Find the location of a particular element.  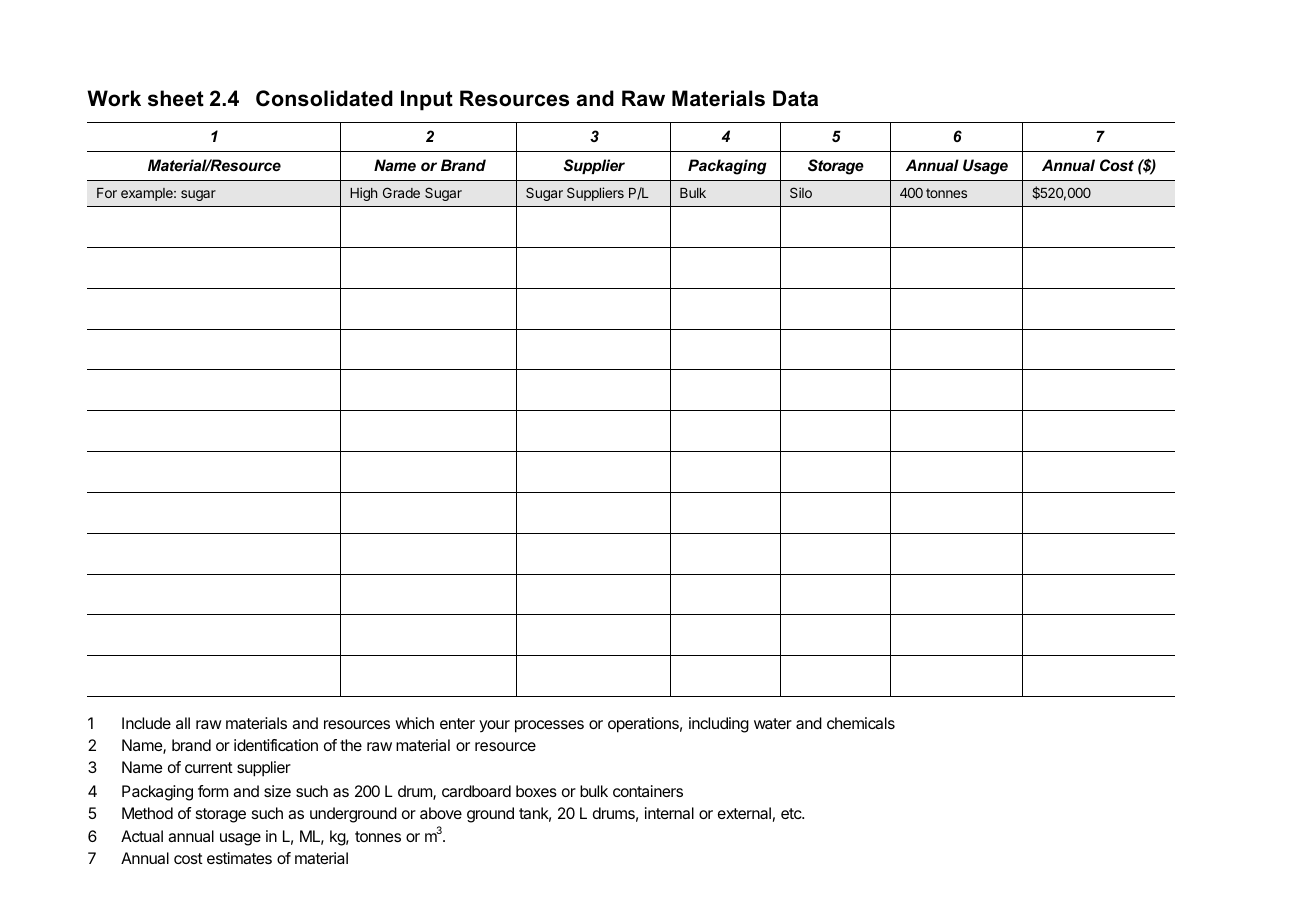

water is located at coordinates (773, 723).
